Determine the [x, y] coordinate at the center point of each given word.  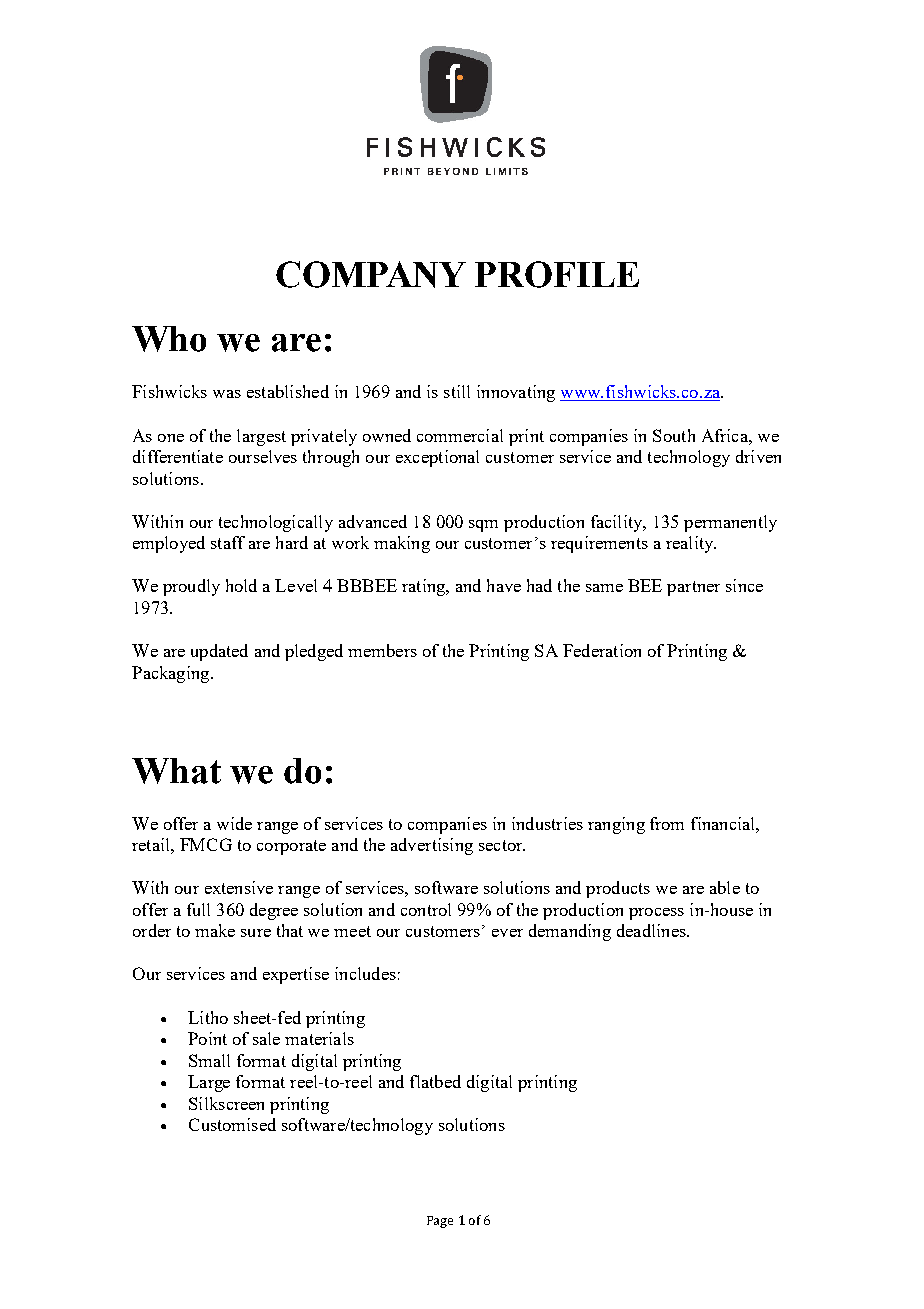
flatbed [435, 1081]
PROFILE [557, 274]
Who [169, 339]
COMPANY [371, 274]
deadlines [652, 930]
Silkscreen [226, 1103]
